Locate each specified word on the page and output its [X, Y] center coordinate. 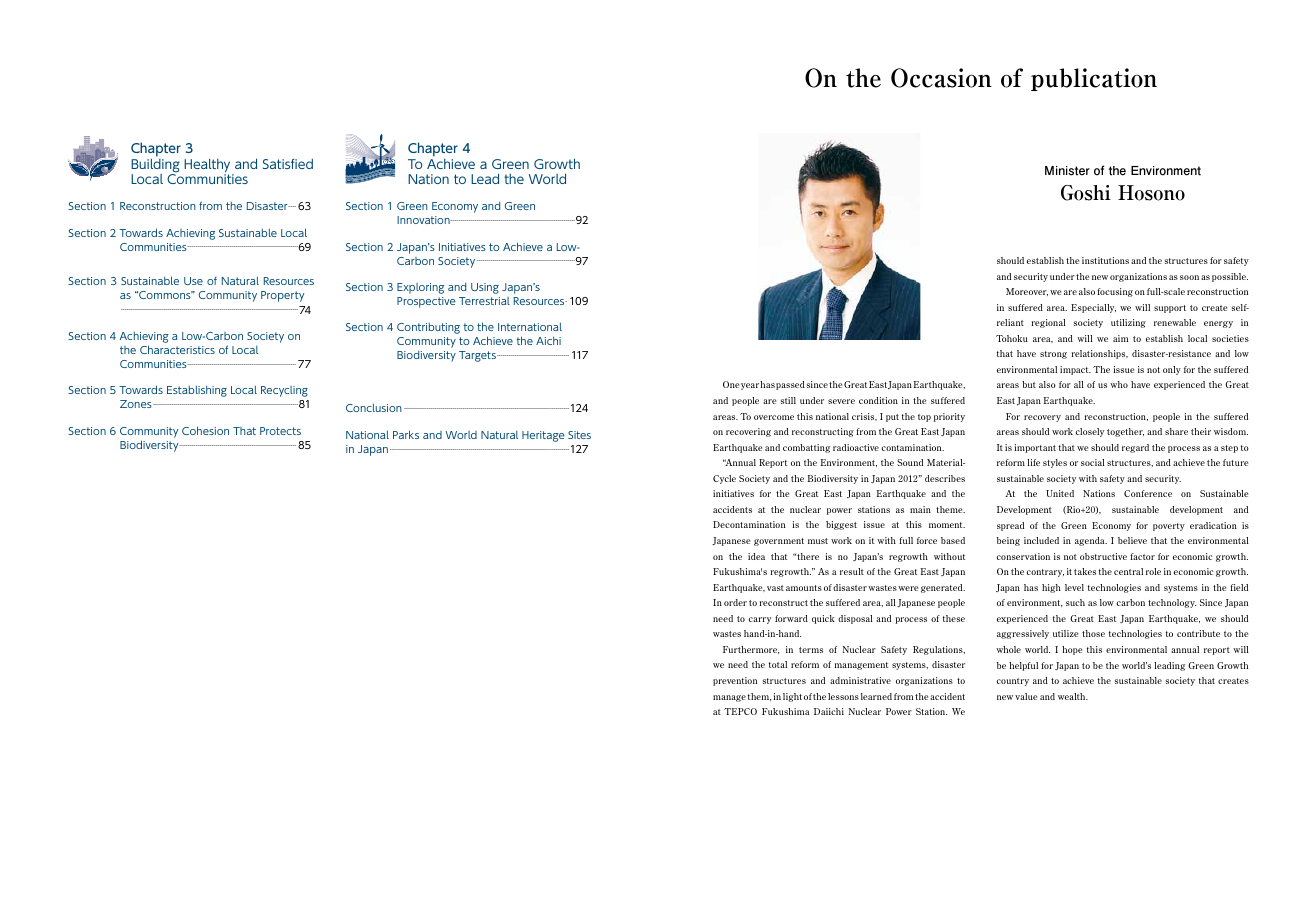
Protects [280, 431]
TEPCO [740, 711]
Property [282, 296]
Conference [1148, 493]
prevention [735, 681]
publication [1094, 79]
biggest [841, 525]
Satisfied [288, 164]
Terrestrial [484, 301]
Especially [1093, 308]
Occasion [941, 78]
